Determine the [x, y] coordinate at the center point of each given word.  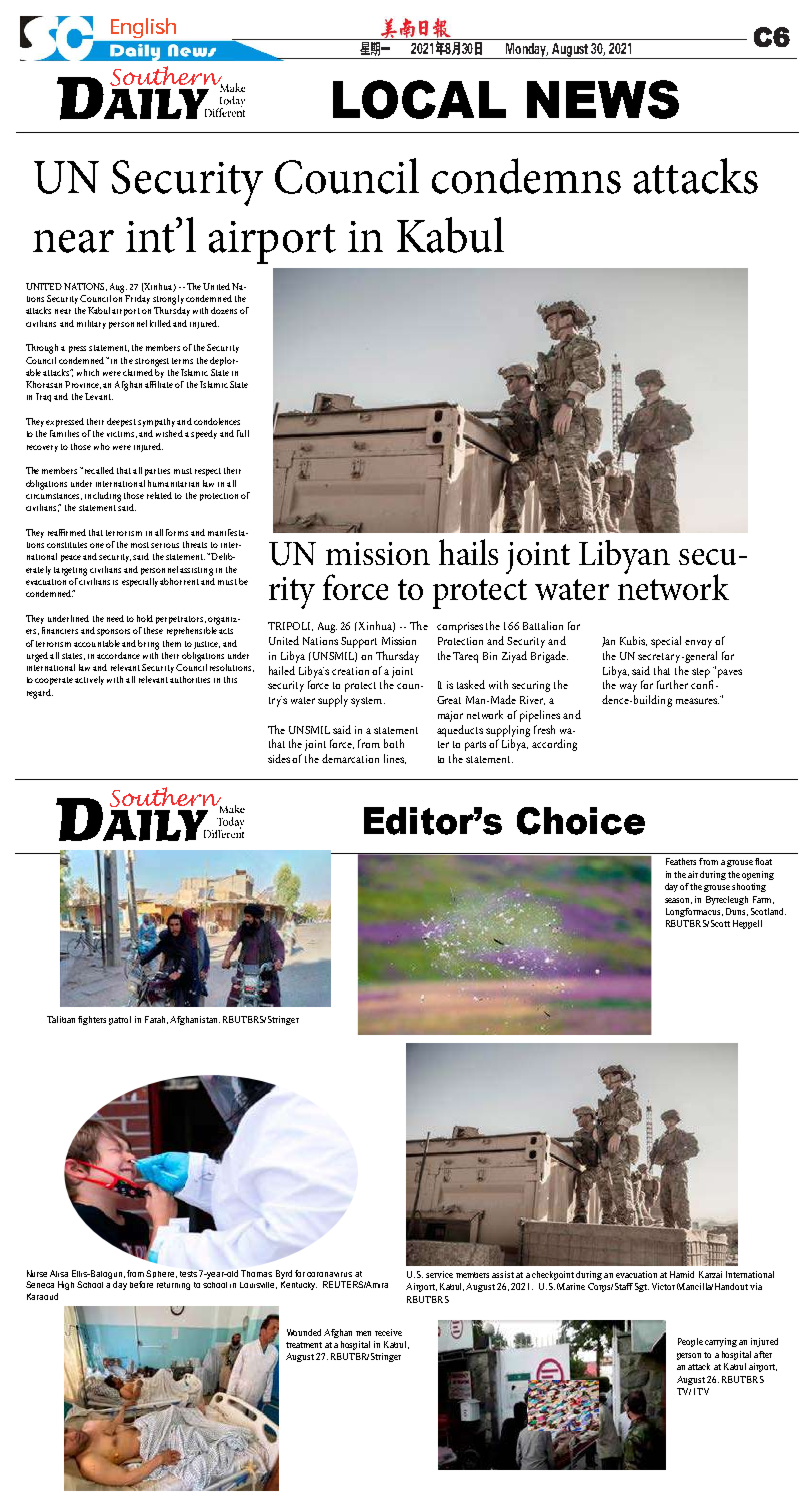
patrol [120, 1020]
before [141, 1284]
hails [468, 552]
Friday [137, 299]
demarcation [350, 758]
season [678, 901]
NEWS [603, 99]
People [690, 1342]
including [103, 497]
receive [388, 1332]
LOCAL [419, 99]
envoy [698, 644]
